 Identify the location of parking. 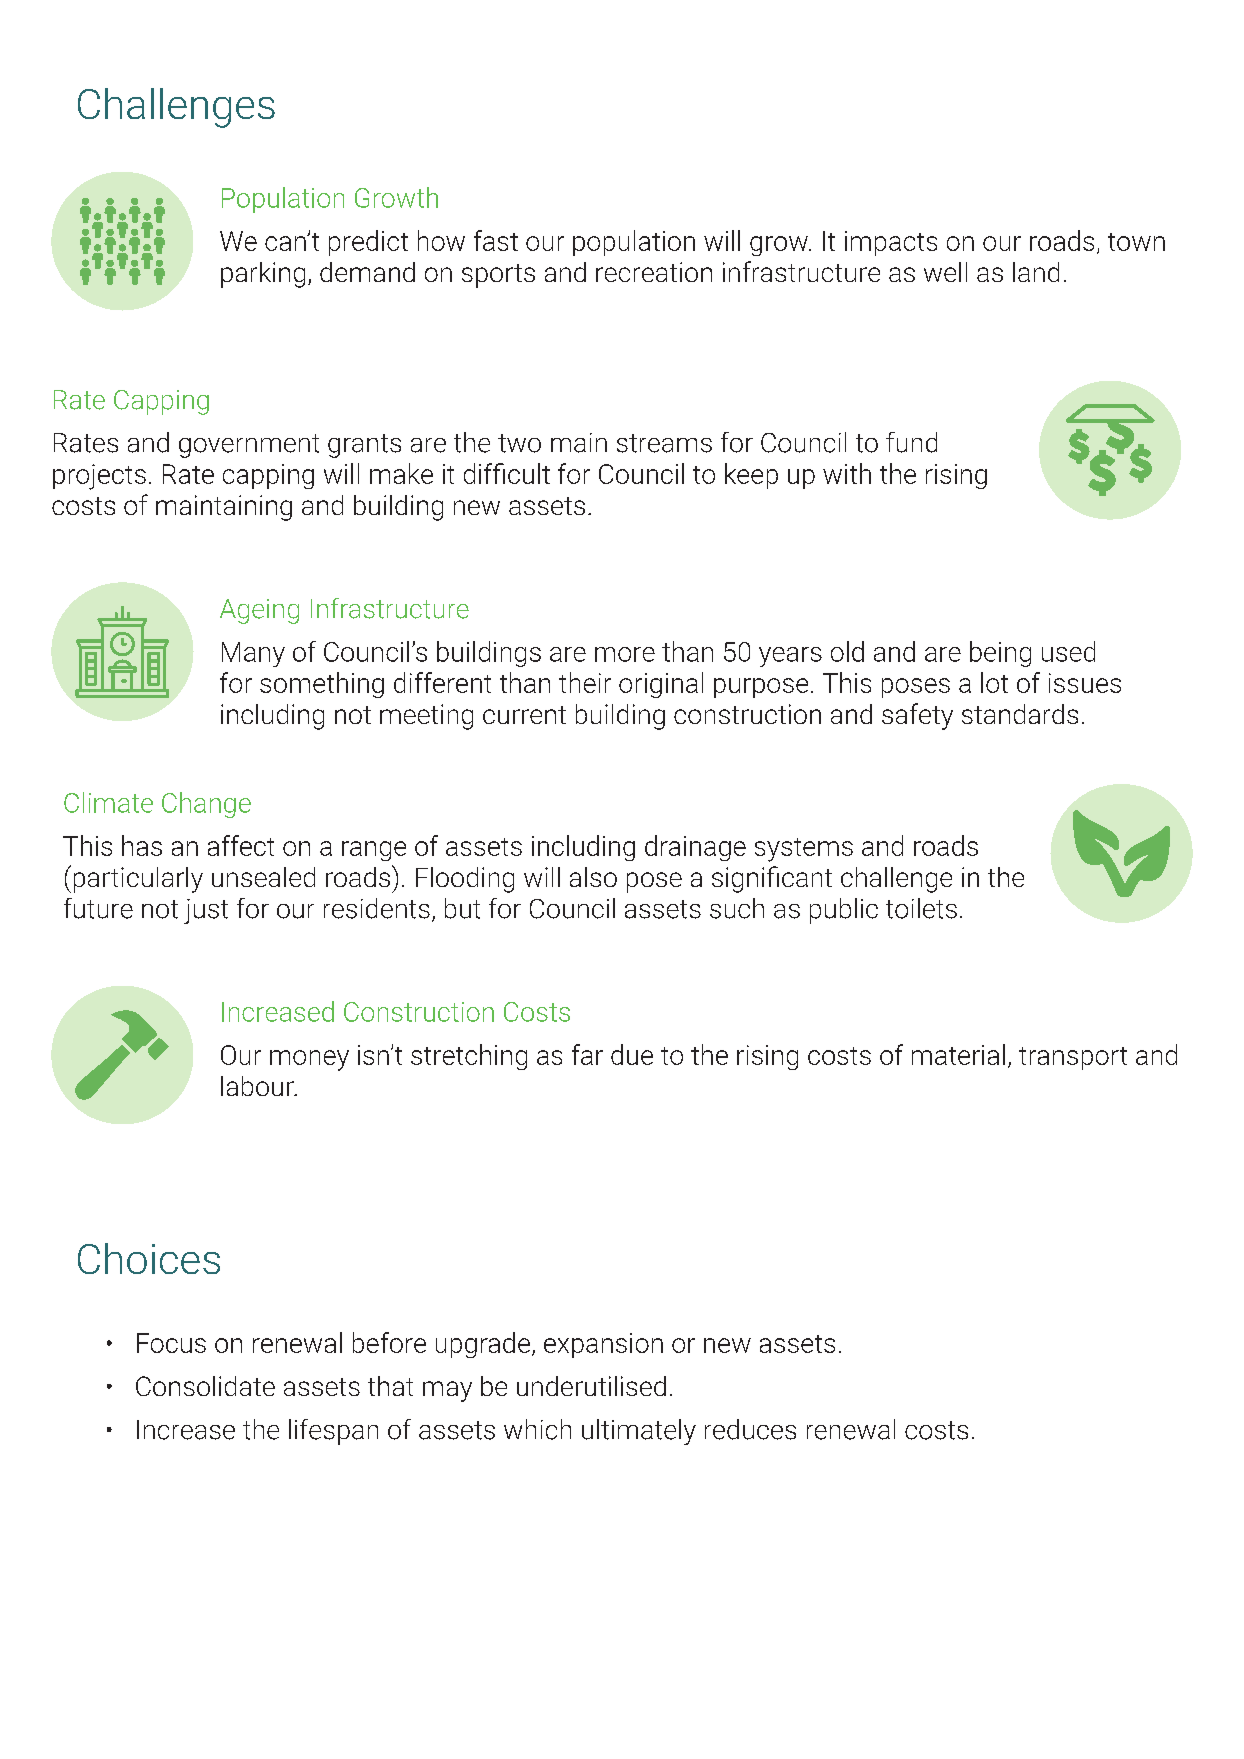
(263, 275).
